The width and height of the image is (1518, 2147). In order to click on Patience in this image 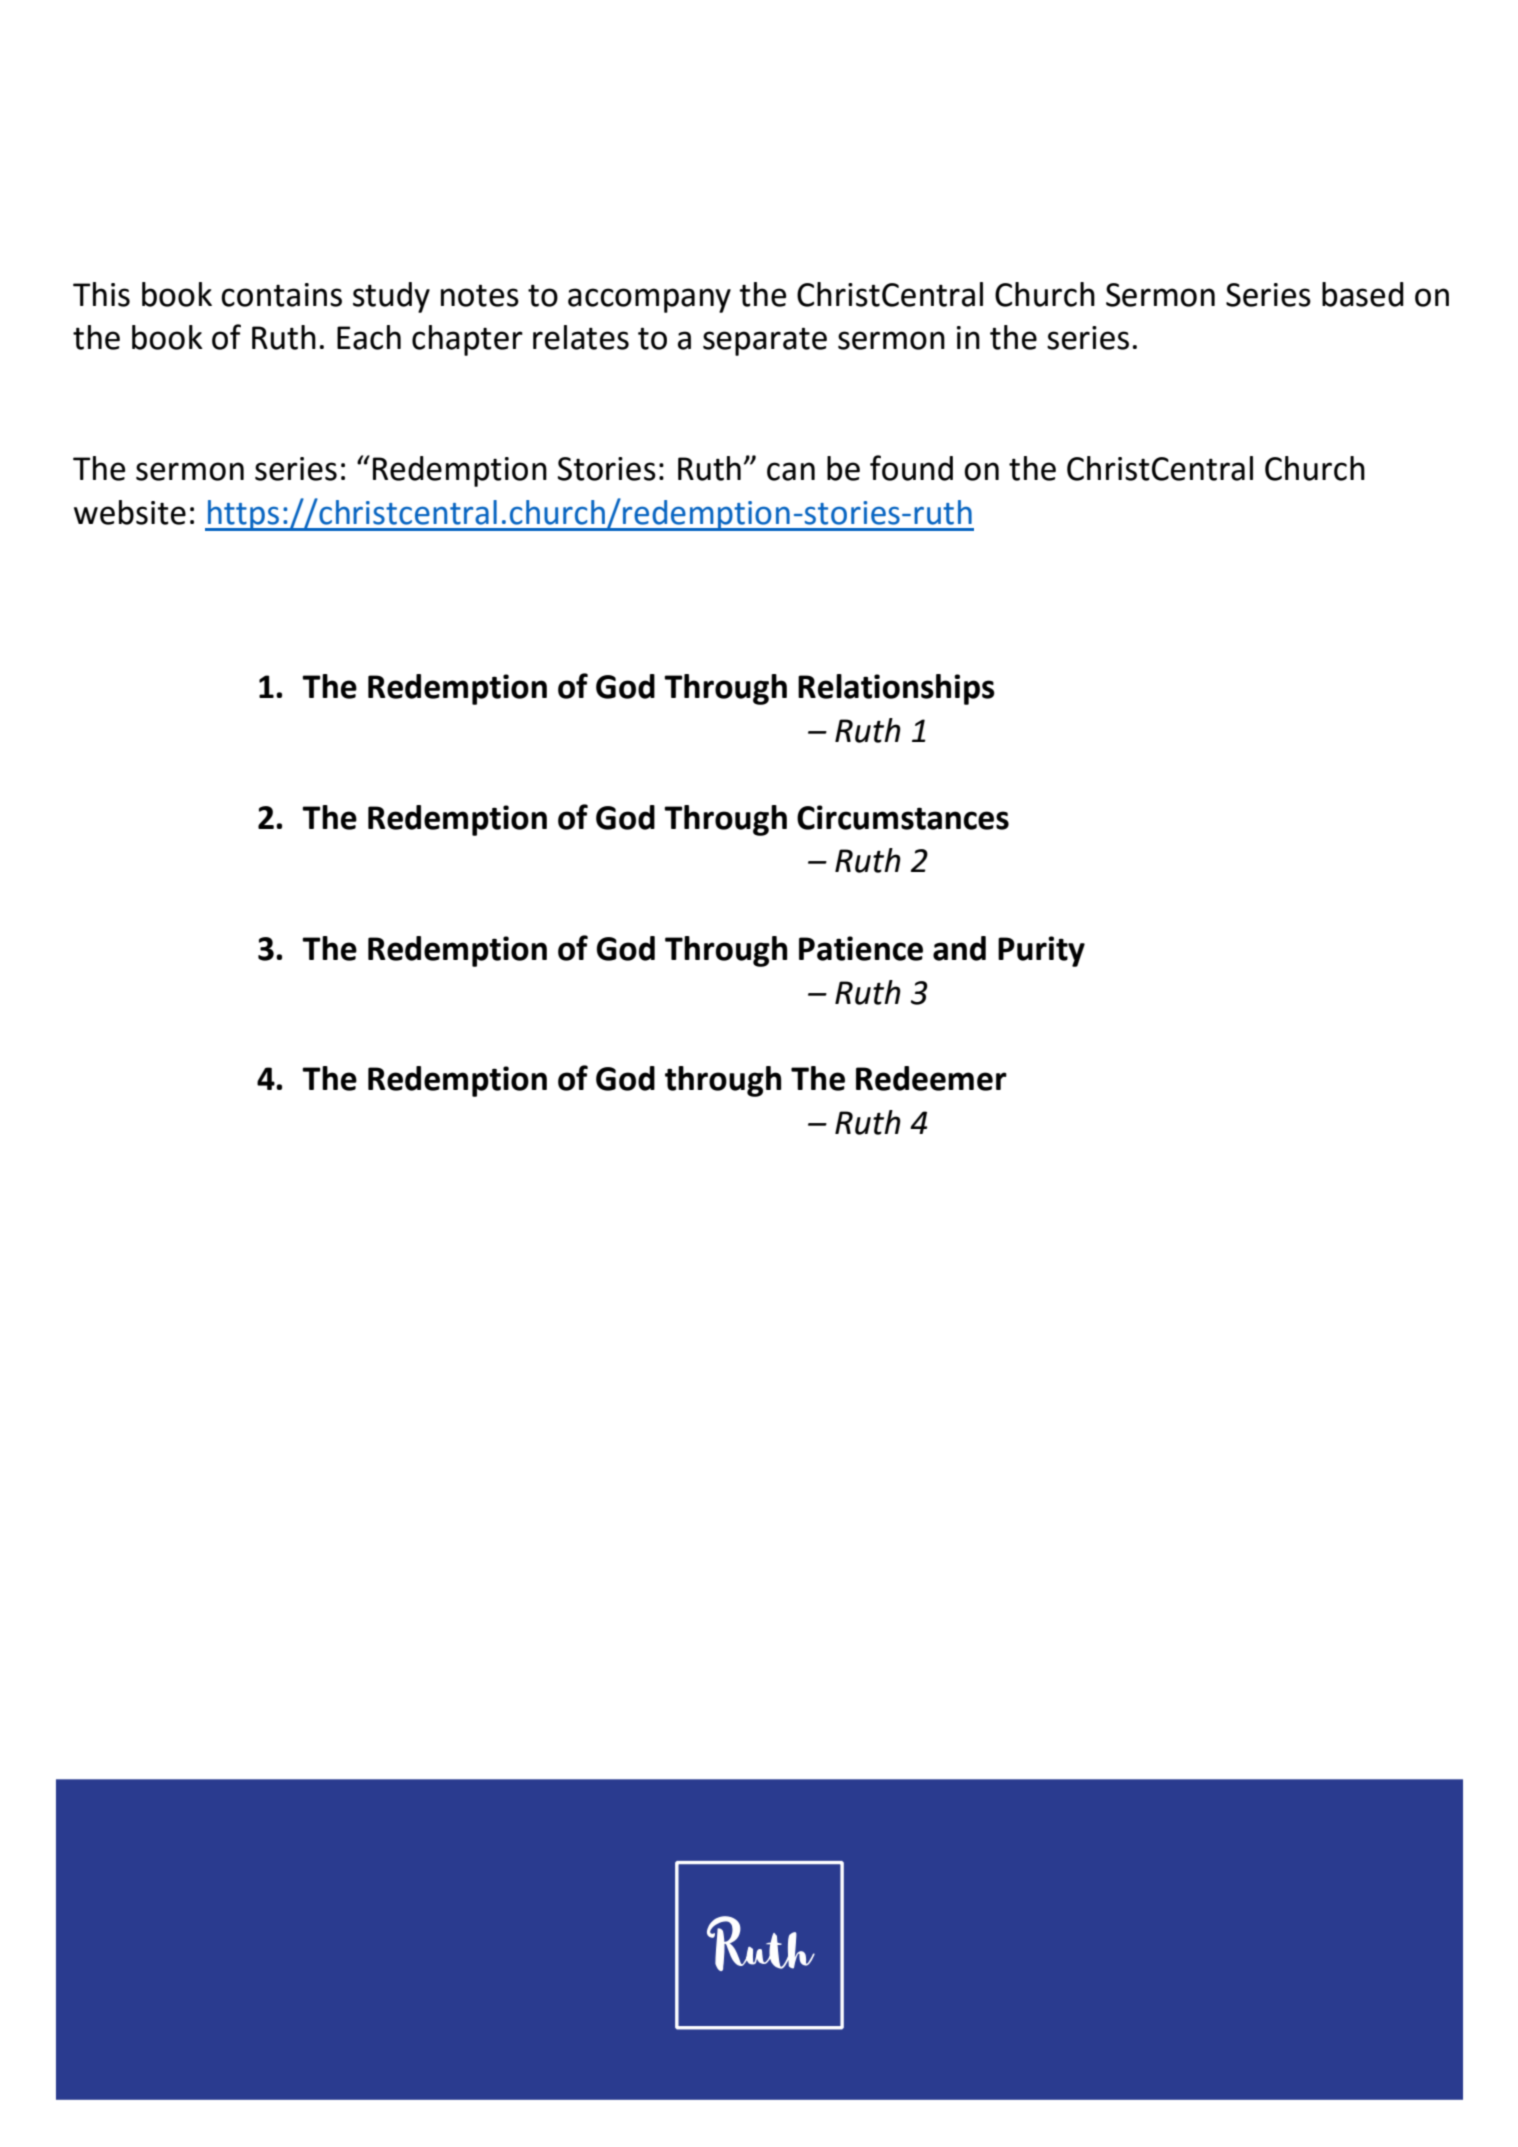, I will do `click(861, 948)`.
